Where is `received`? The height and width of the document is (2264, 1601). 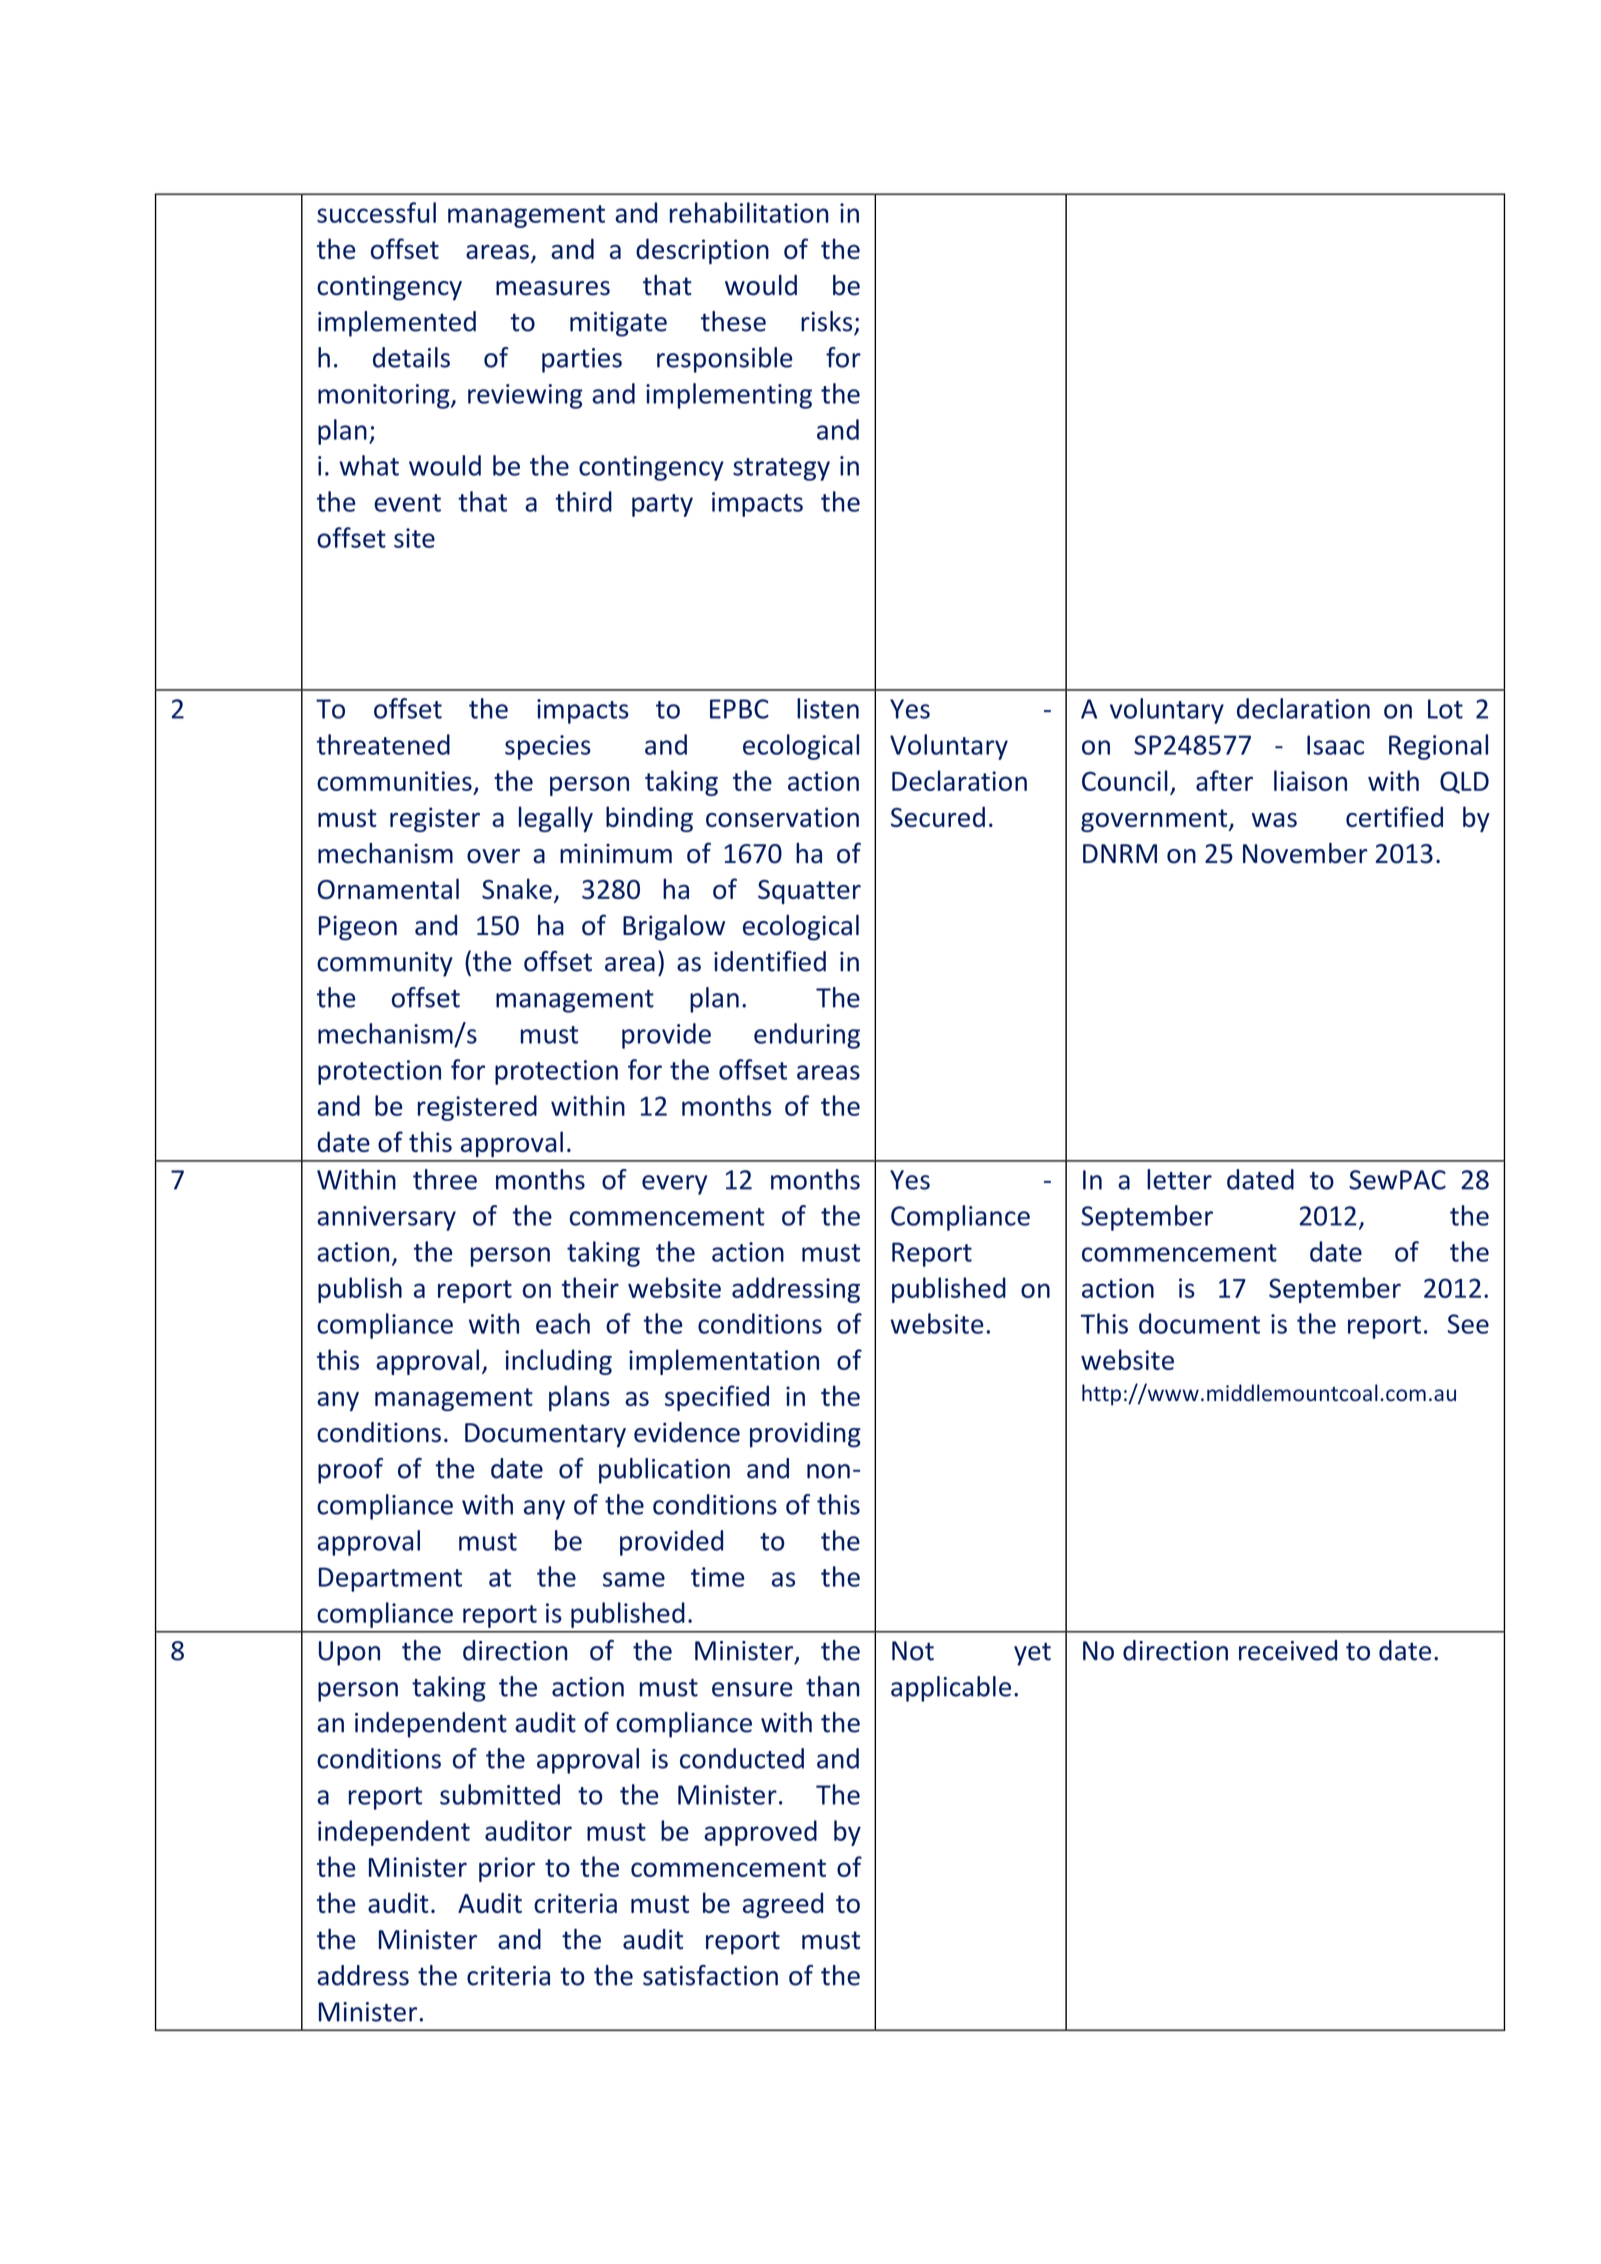
received is located at coordinates (1288, 1650).
